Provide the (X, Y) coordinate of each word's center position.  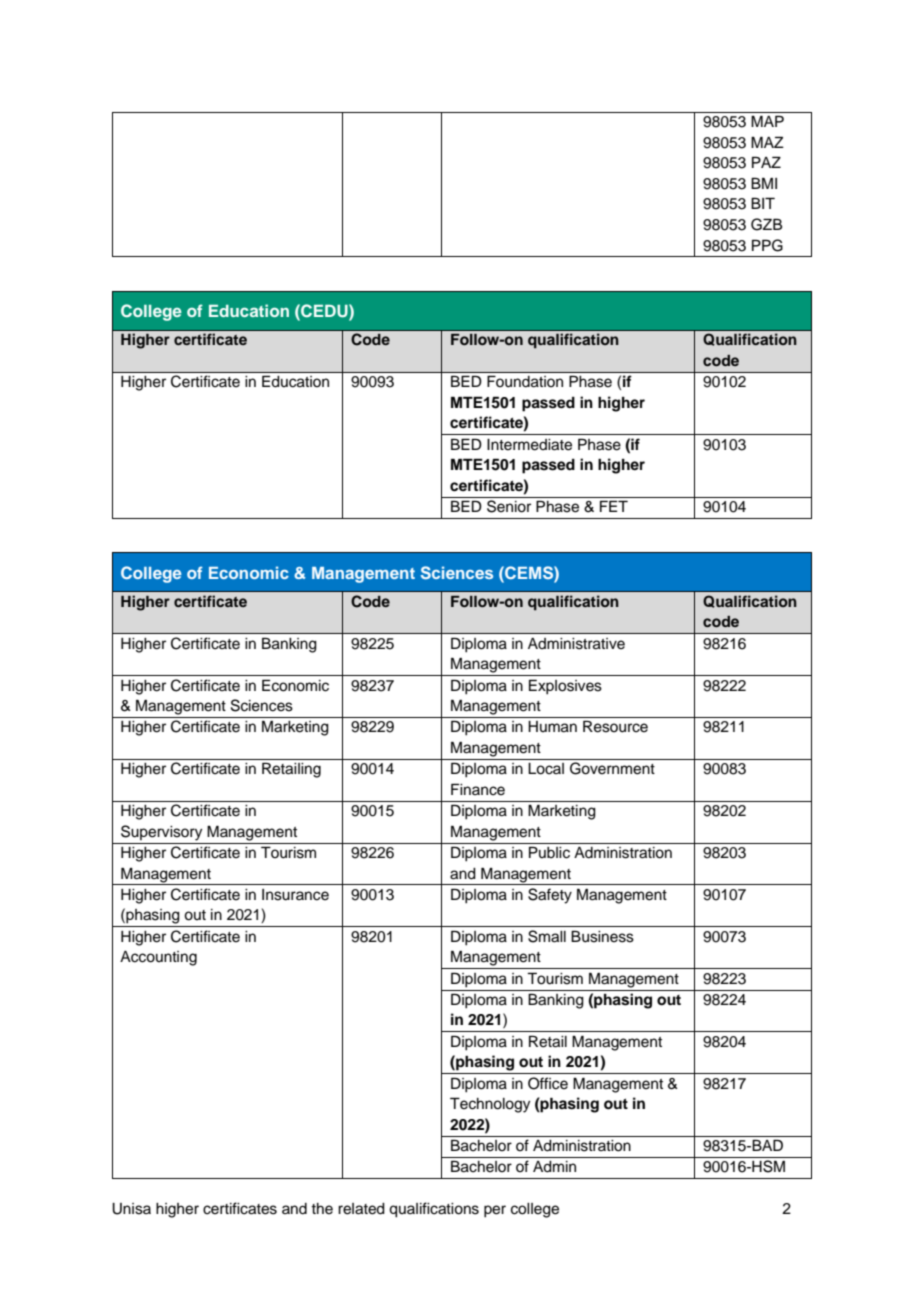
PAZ (766, 162)
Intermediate (529, 445)
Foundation (525, 381)
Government (612, 768)
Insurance (295, 895)
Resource (615, 726)
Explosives (565, 687)
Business (602, 936)
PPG (767, 245)
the (322, 1209)
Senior (509, 506)
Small (547, 936)
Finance (478, 789)
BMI (764, 183)
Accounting (158, 958)
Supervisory (161, 833)
